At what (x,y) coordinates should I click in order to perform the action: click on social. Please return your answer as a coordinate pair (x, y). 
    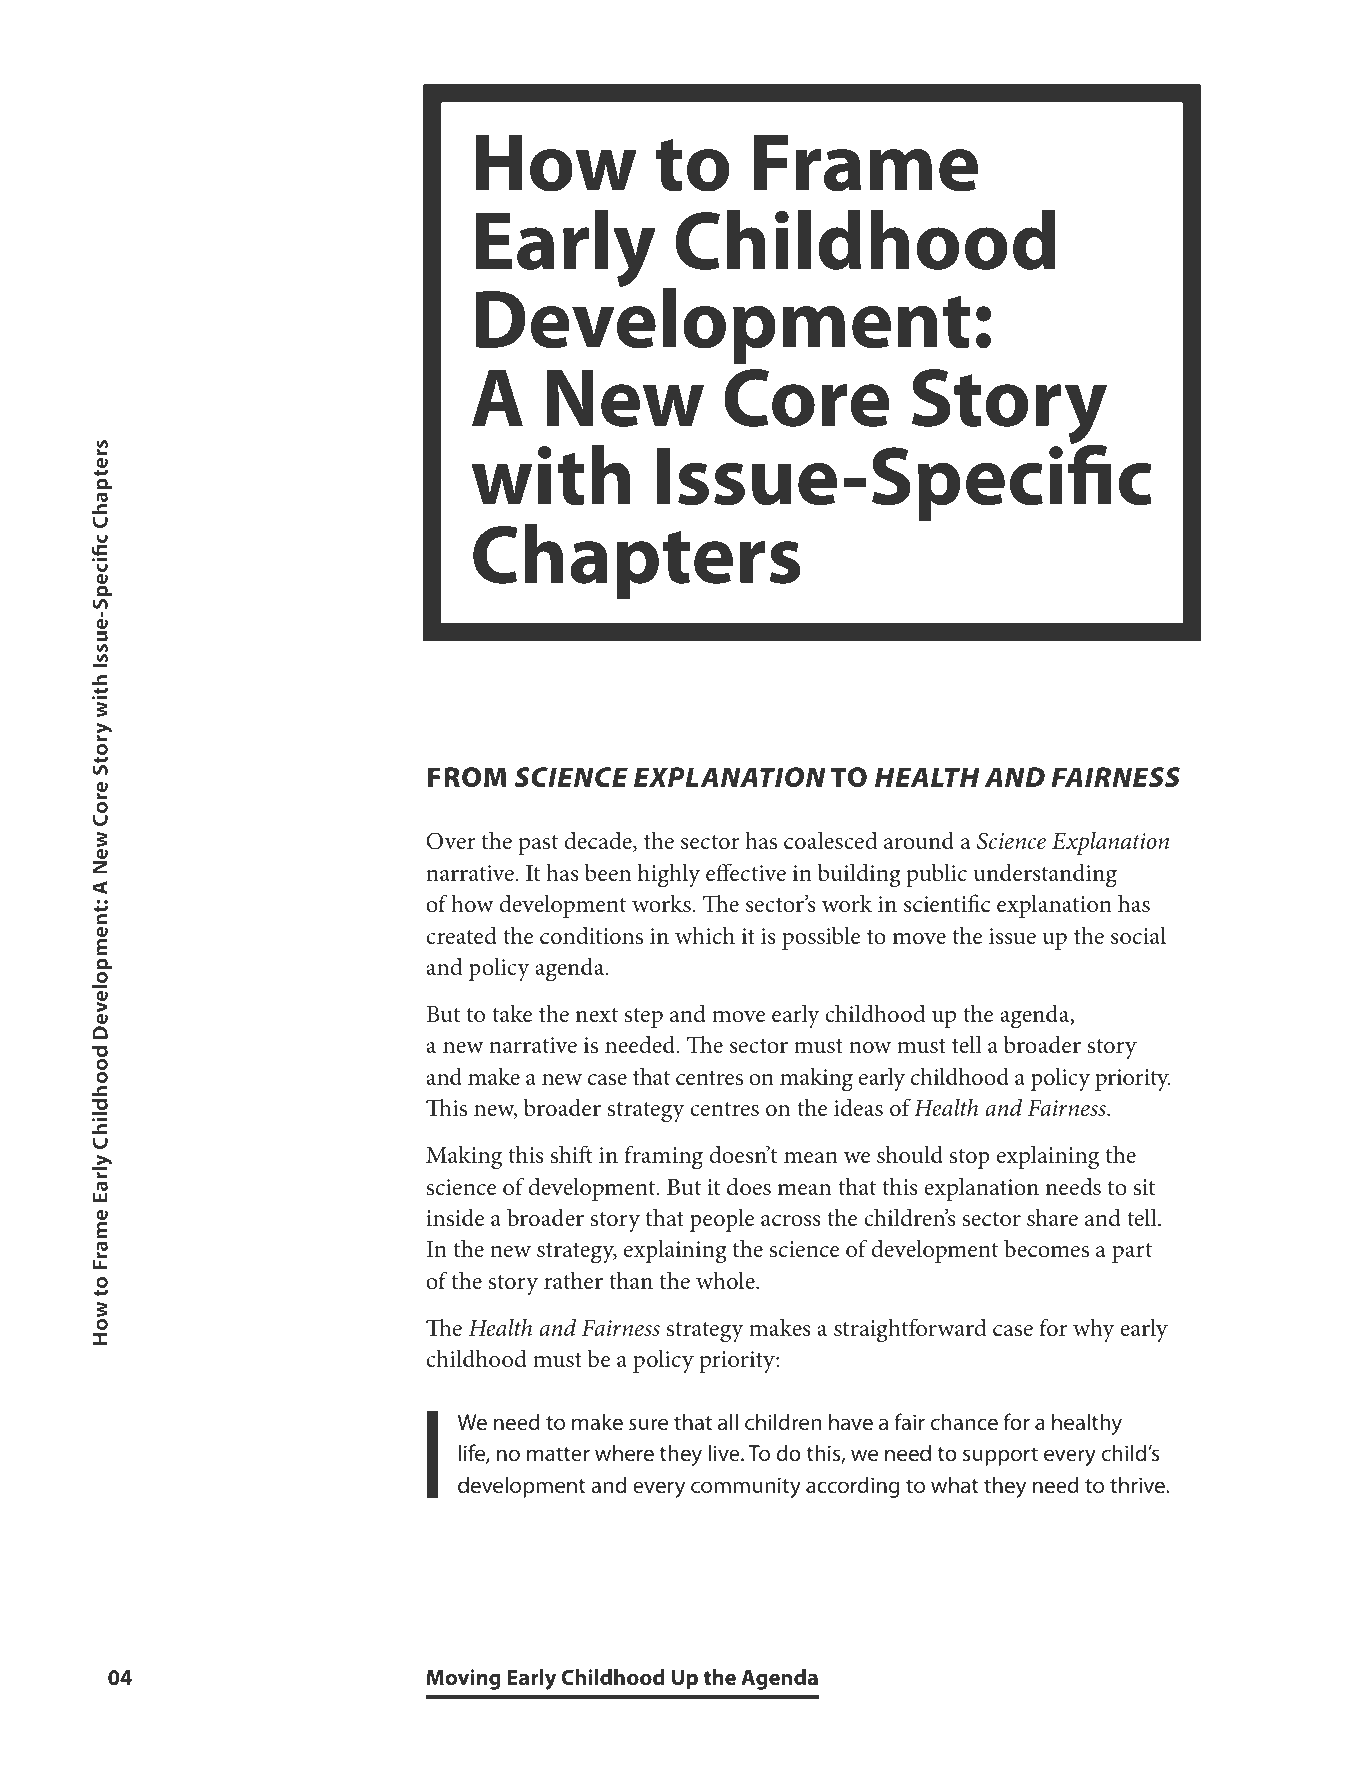
    Looking at the image, I should click on (1138, 935).
